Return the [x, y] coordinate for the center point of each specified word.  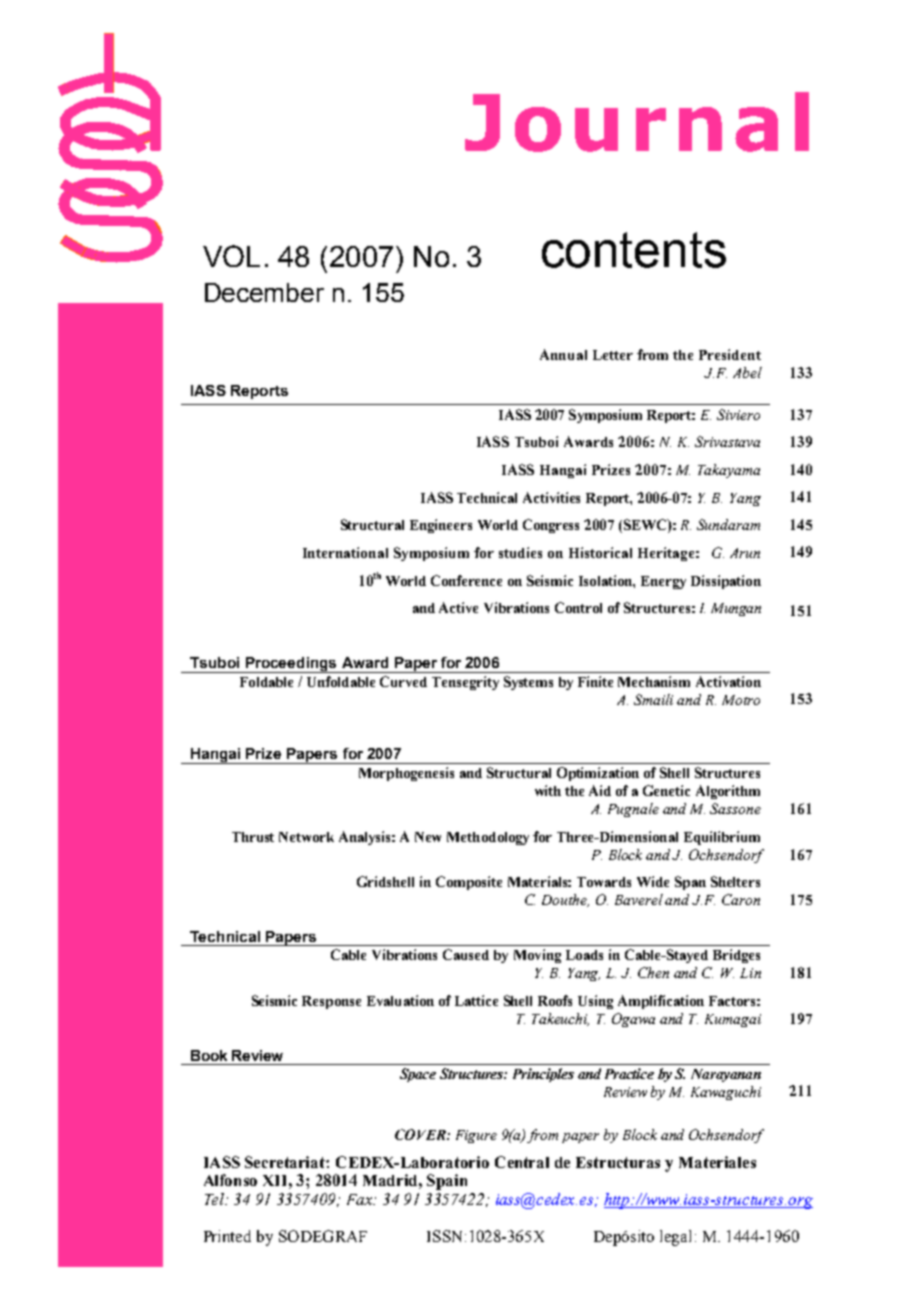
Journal [637, 122]
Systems [528, 683]
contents [634, 250]
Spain [447, 1182]
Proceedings [291, 665]
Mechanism [654, 681]
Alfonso [230, 1180]
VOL [231, 256]
